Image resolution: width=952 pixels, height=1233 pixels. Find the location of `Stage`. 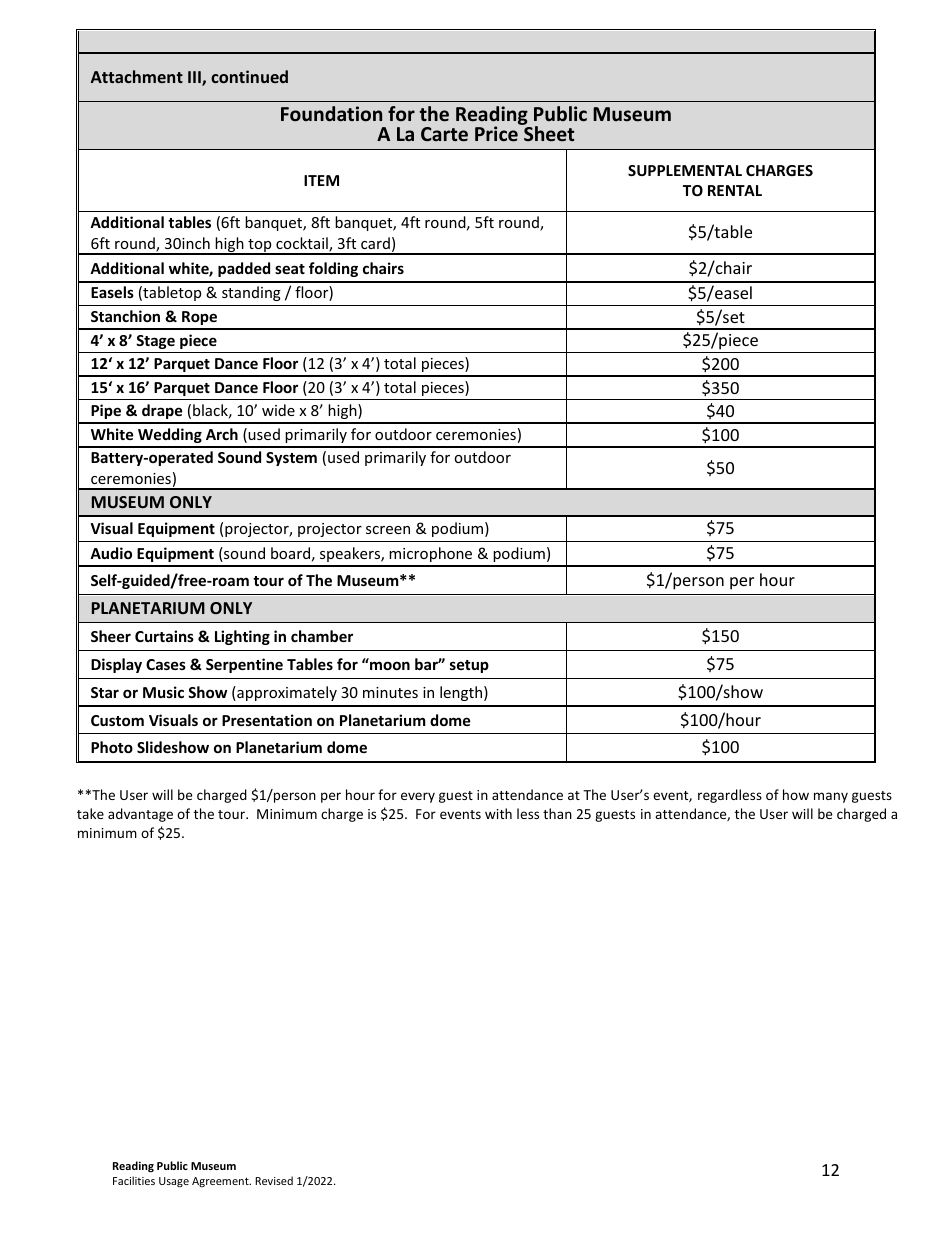

Stage is located at coordinates (155, 342).
